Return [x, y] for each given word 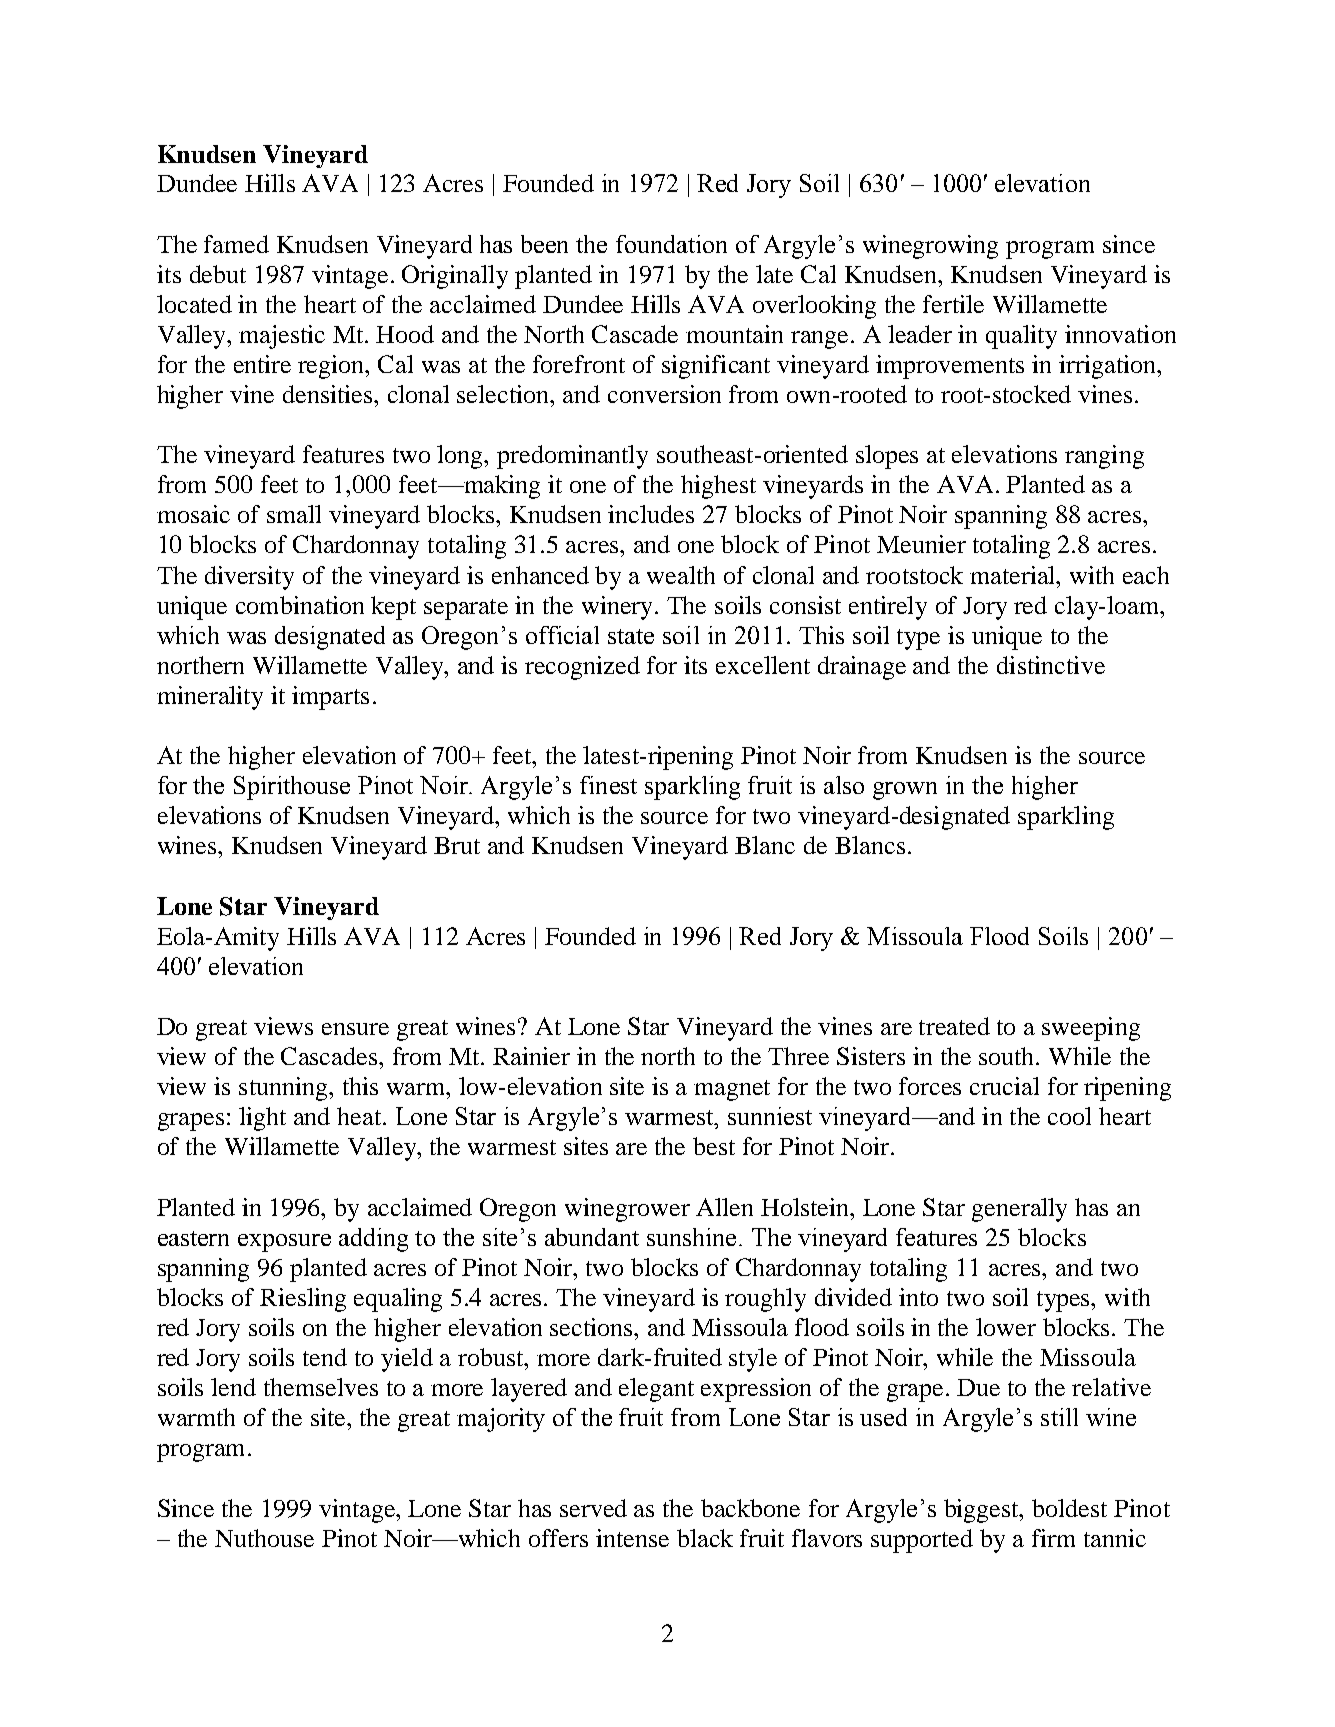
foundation [671, 244]
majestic [282, 337]
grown [905, 791]
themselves [321, 1387]
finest [608, 785]
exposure [284, 1243]
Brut [457, 845]
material [1014, 575]
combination [300, 605]
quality [1021, 337]
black [705, 1538]
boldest [1069, 1508]
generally [1019, 1210]
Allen [724, 1207]
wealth [681, 575]
